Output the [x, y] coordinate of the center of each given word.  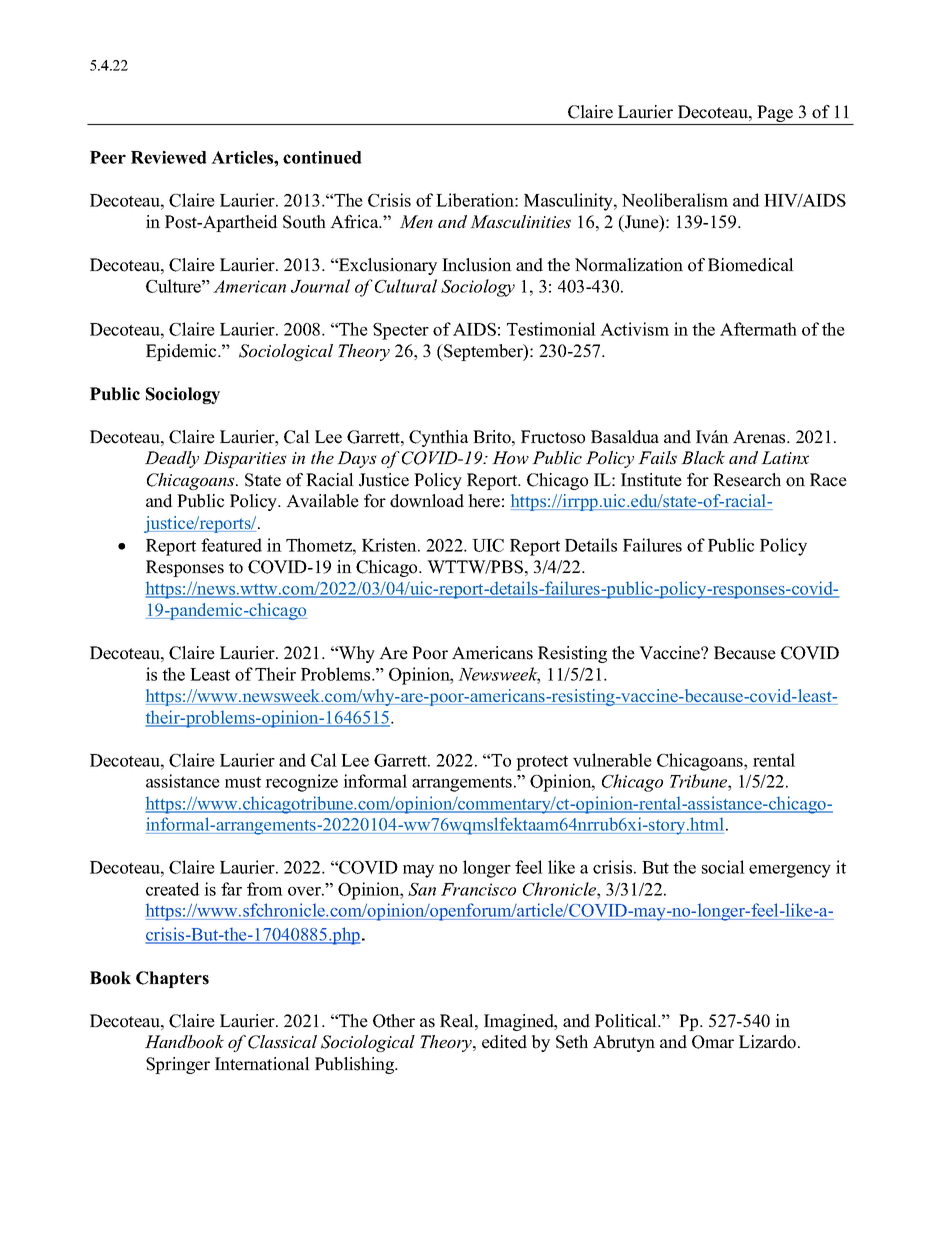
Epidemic [182, 352]
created [173, 889]
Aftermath [758, 329]
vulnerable [612, 760]
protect [542, 763]
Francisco [478, 889]
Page [775, 115]
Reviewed [169, 157]
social [723, 867]
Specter [401, 331]
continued [322, 157]
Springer [178, 1065]
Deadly [172, 459]
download [427, 501]
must [243, 782]
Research [747, 480]
